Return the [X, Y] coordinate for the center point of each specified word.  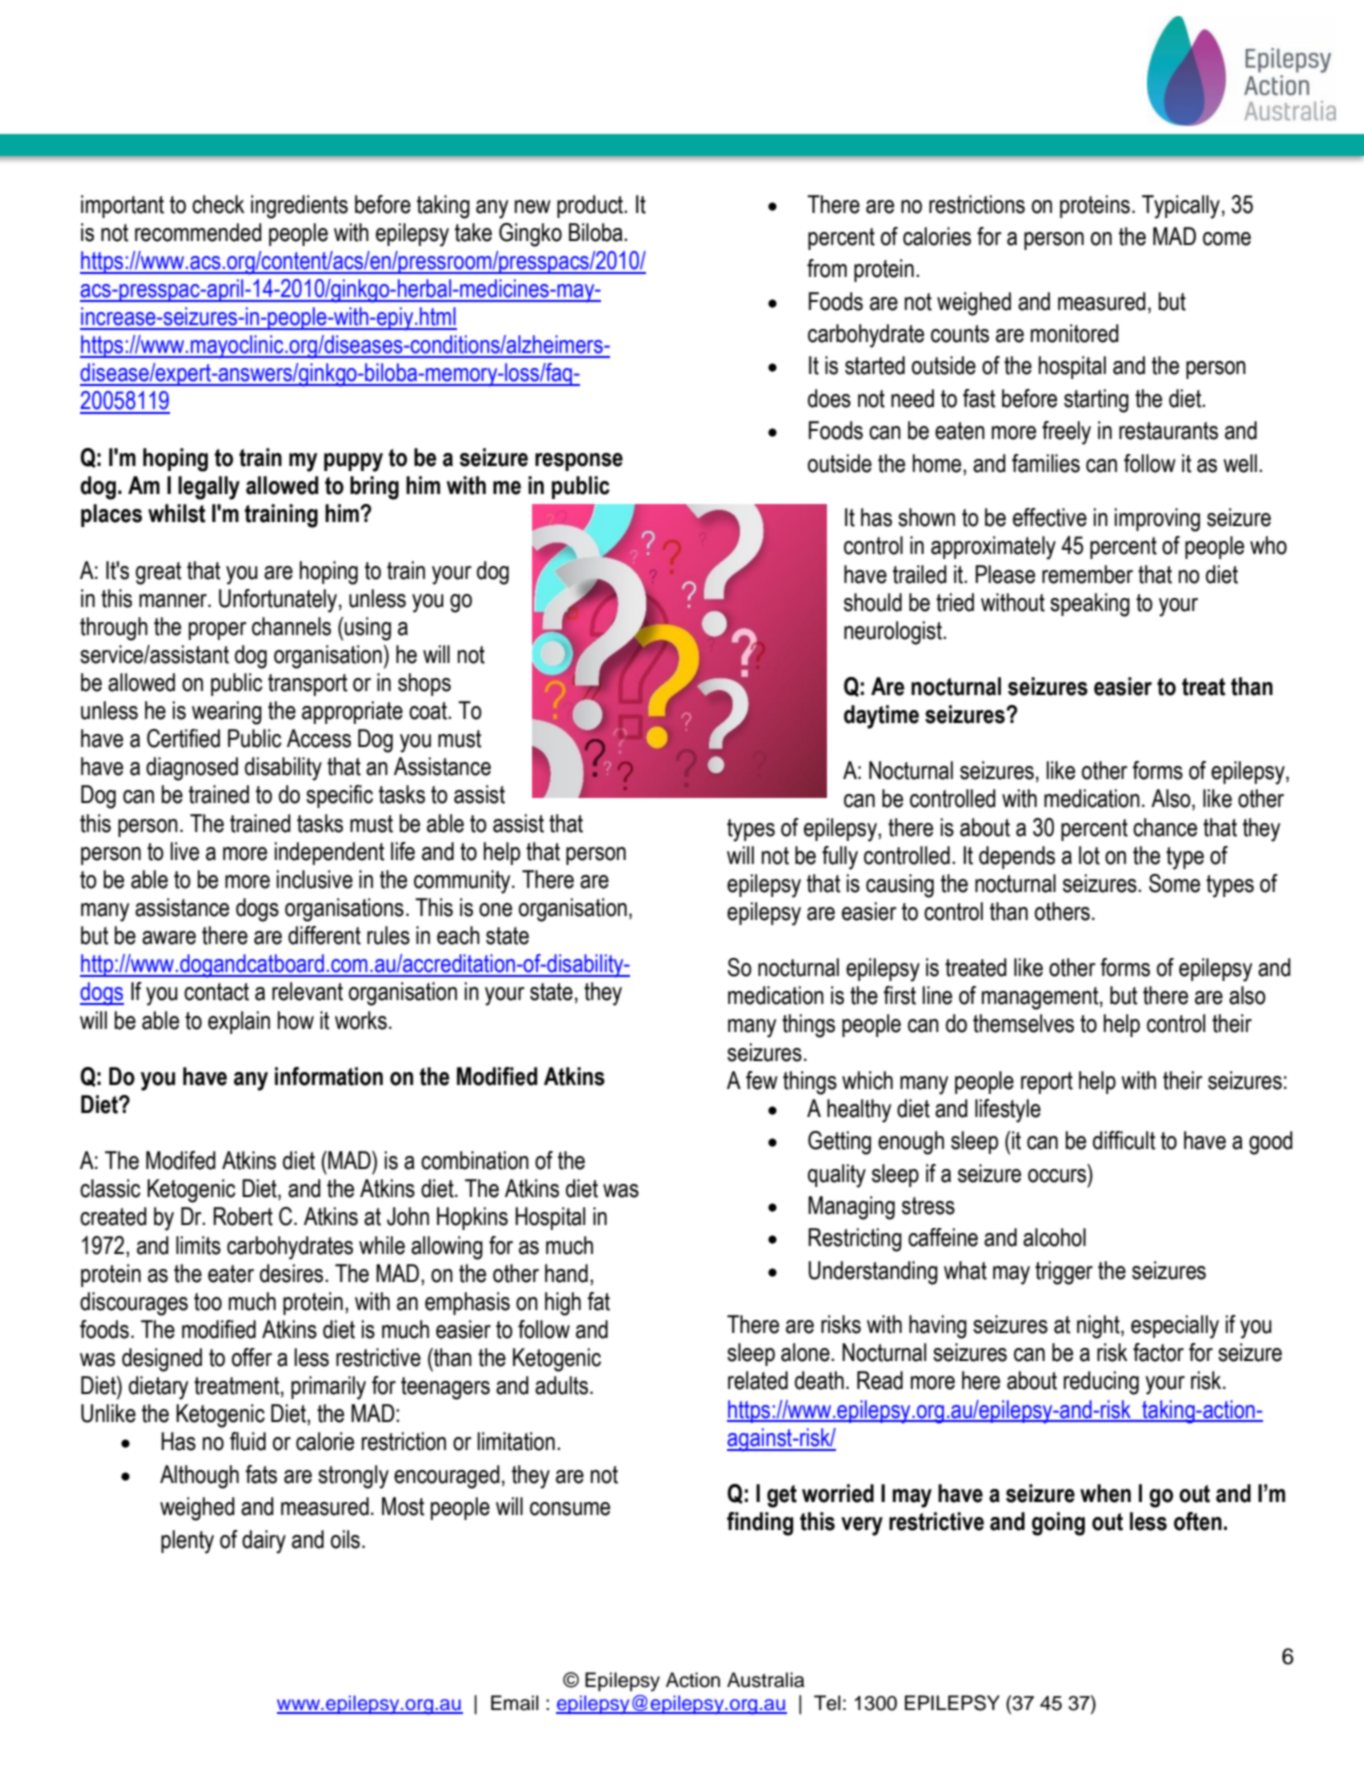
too [208, 1302]
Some [1174, 883]
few [762, 1080]
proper [218, 631]
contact [216, 992]
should [873, 602]
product [591, 206]
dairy [264, 1542]
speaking [1090, 605]
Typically [1181, 207]
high [563, 1304]
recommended [198, 232]
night [1099, 1327]
